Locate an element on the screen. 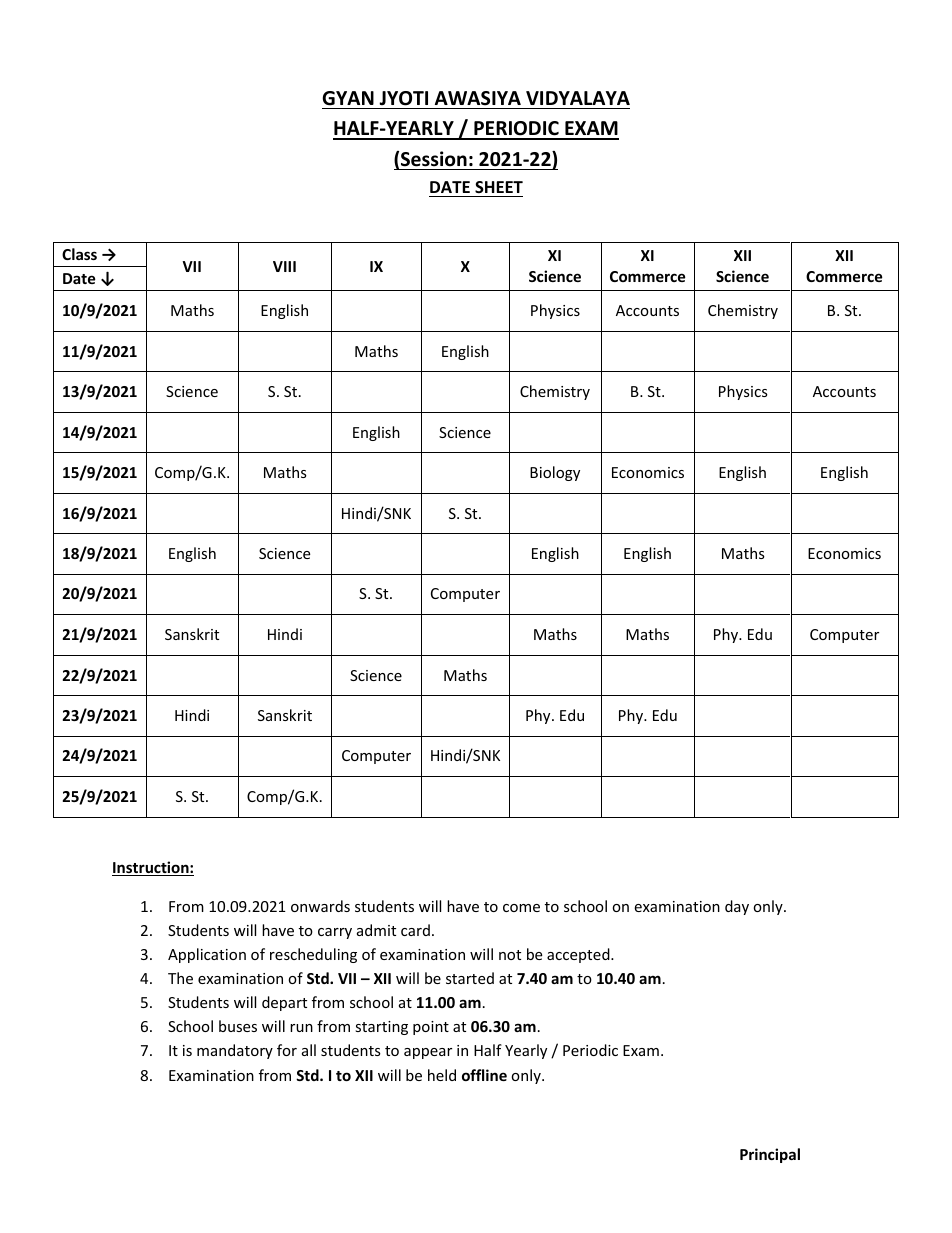 The image size is (952, 1233). come is located at coordinates (521, 908).
